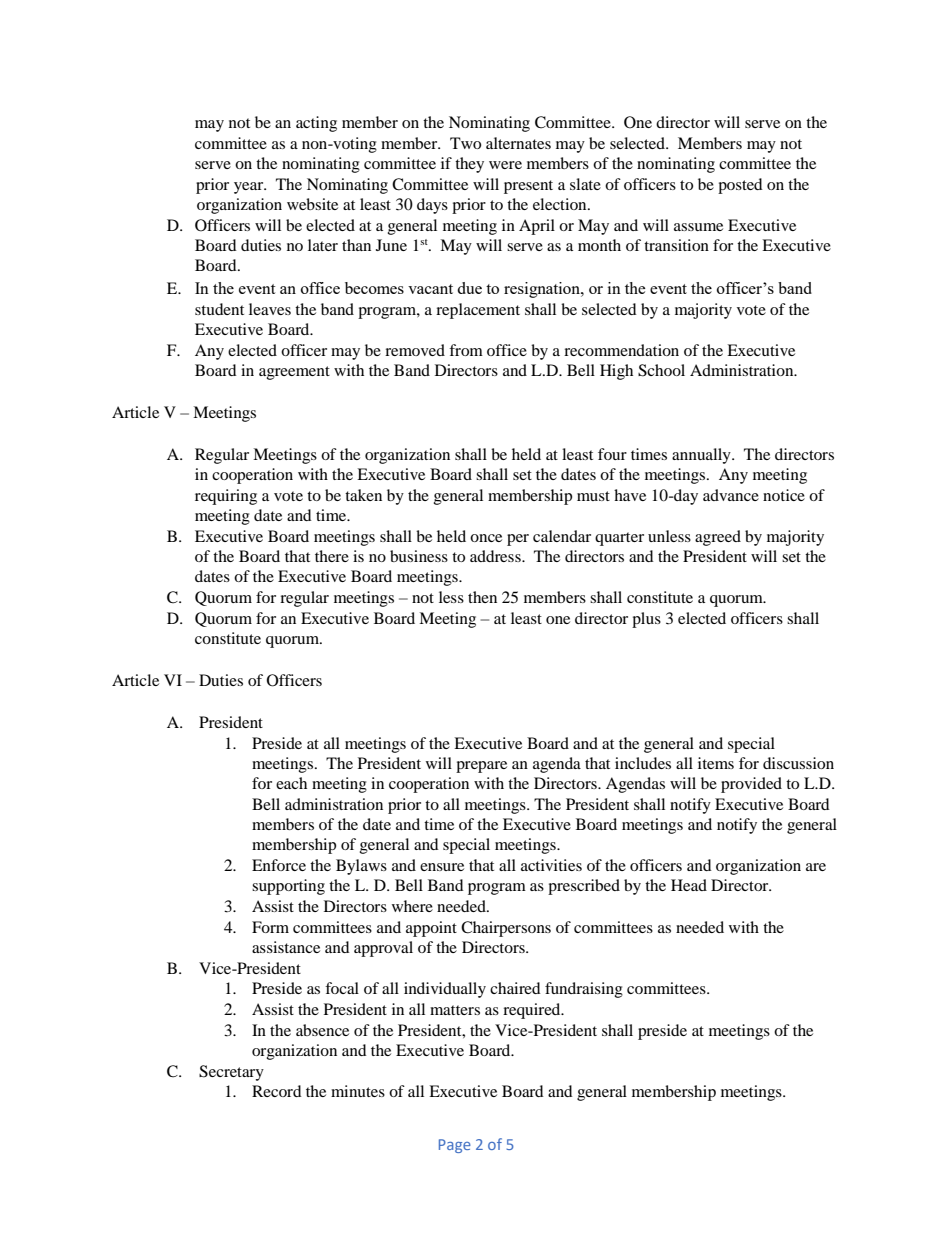 This screenshot has height=1233, width=952. Describe the element at coordinates (584, 990) in the screenshot. I see `fundraising` at that location.
